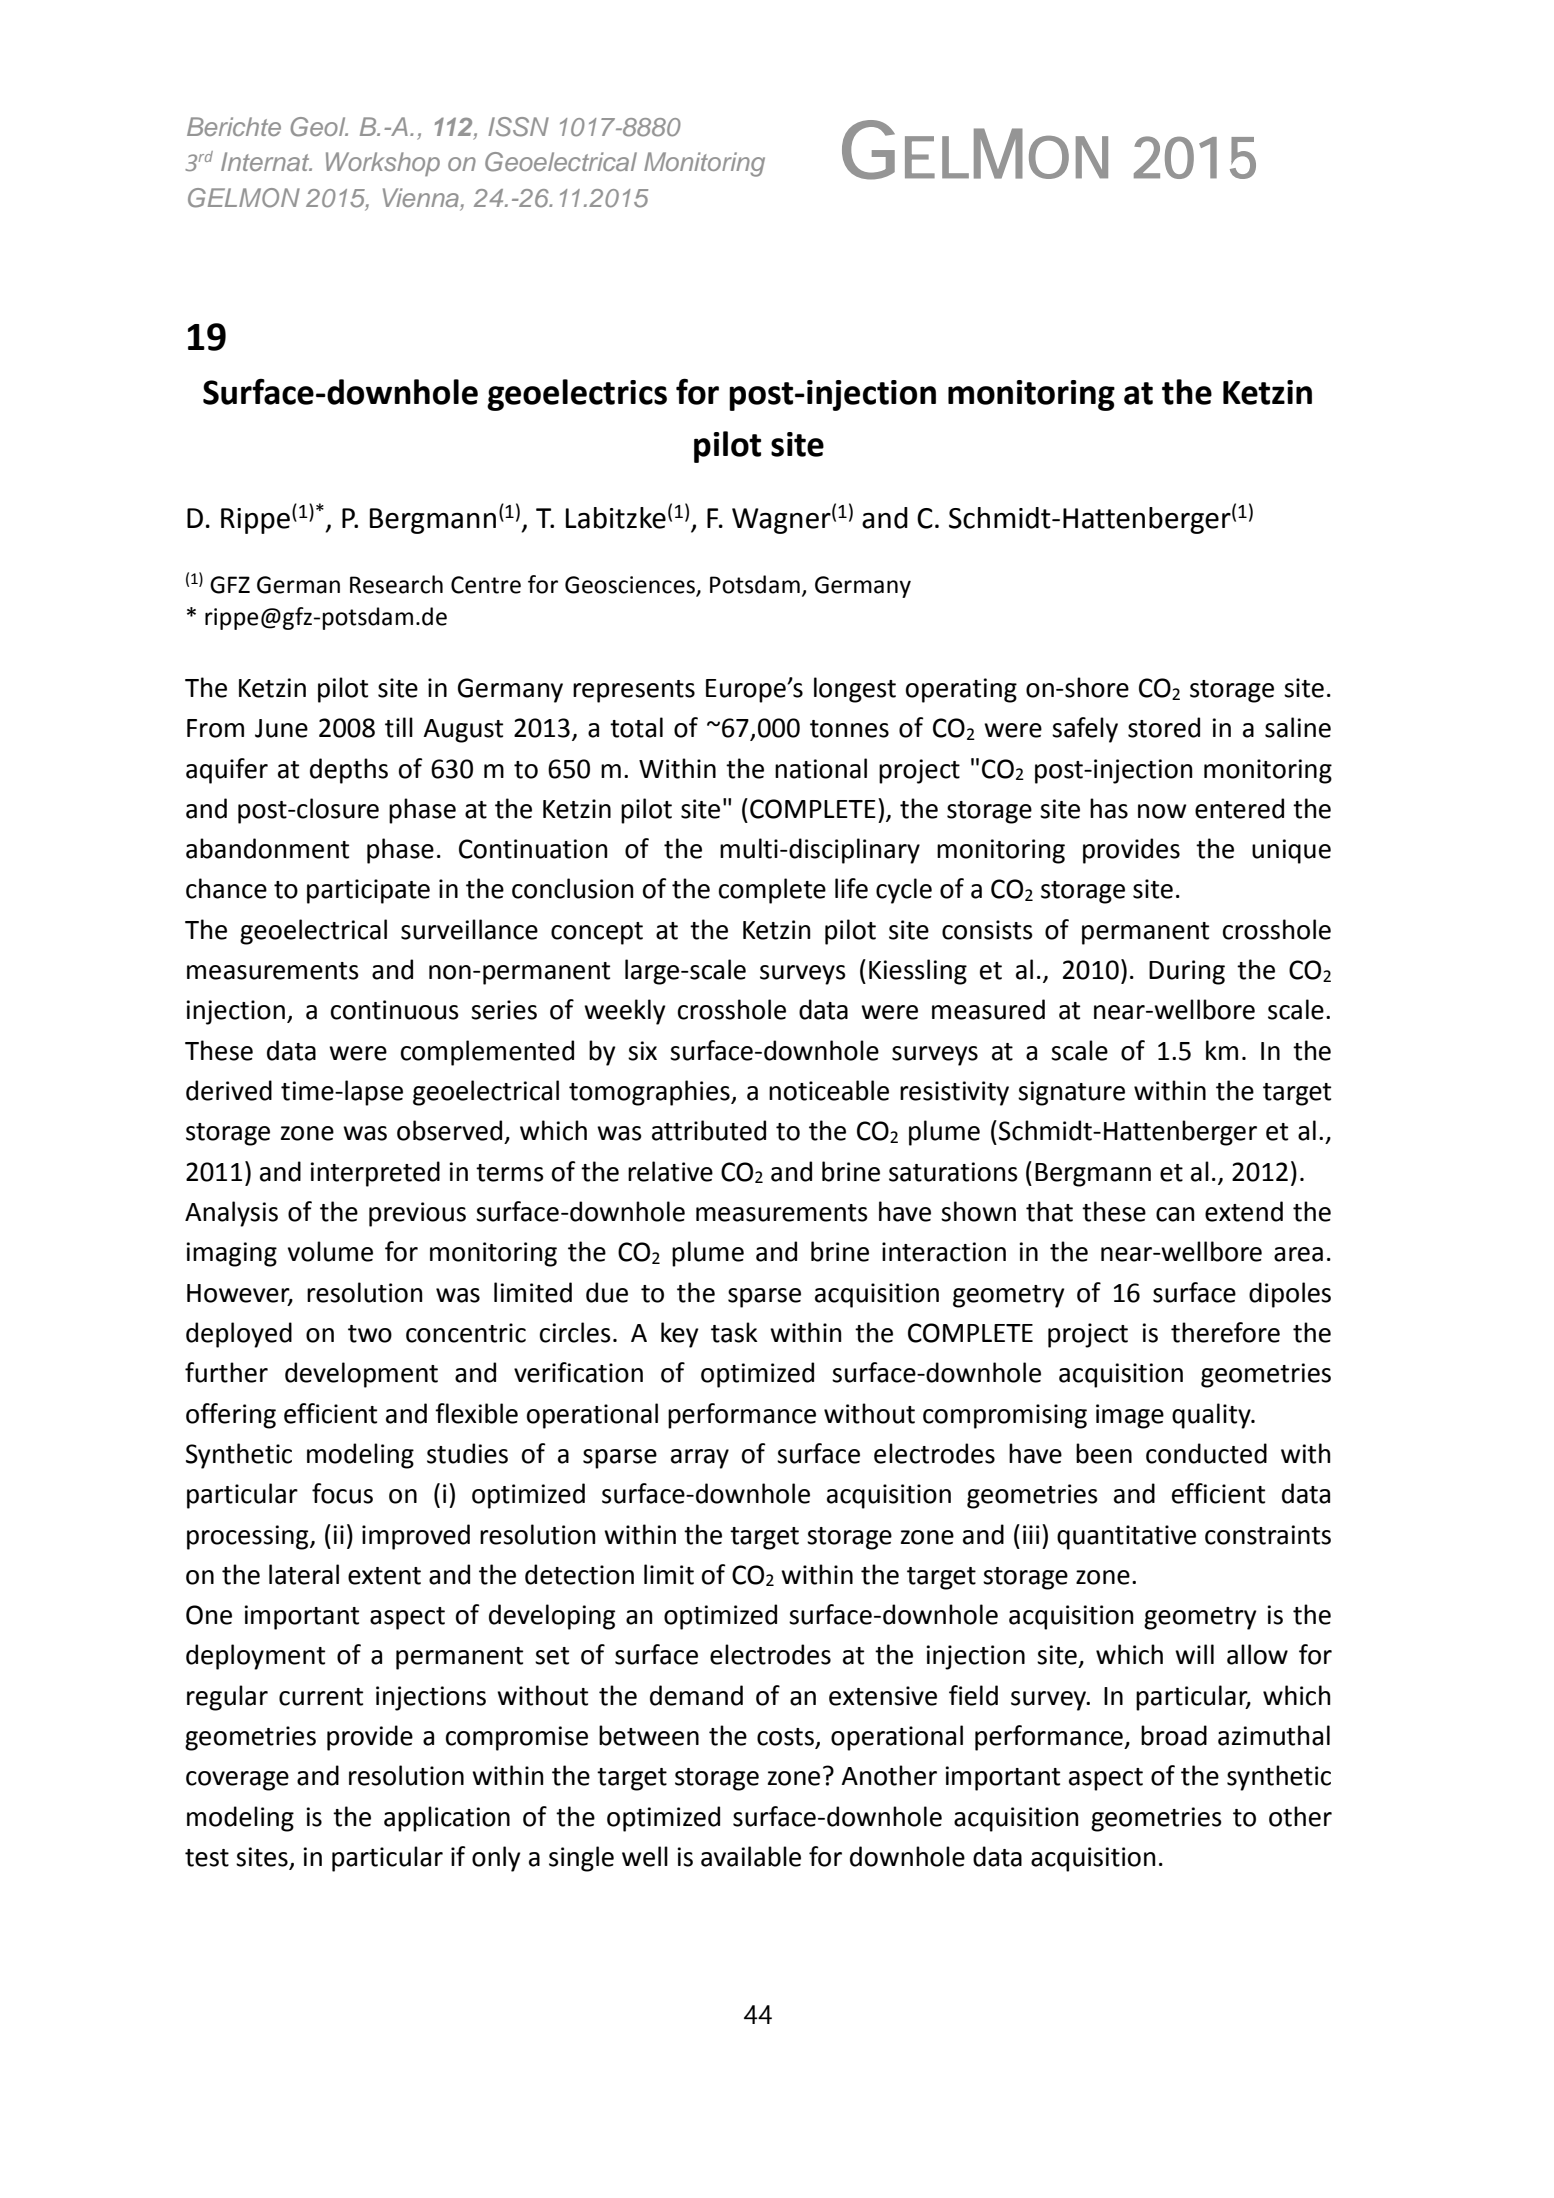  What do you see at coordinates (330, 1251) in the image?
I see `volume` at bounding box center [330, 1251].
